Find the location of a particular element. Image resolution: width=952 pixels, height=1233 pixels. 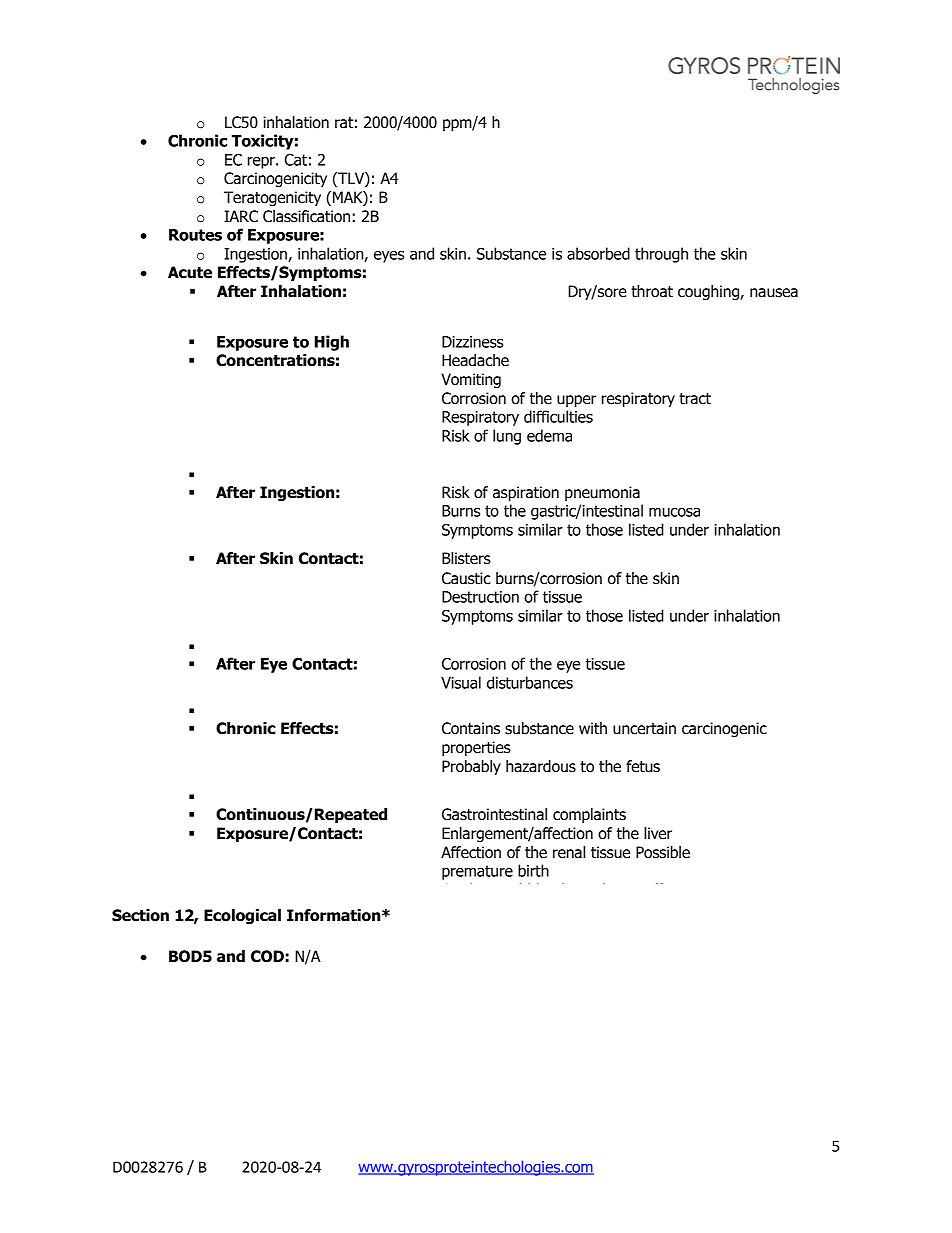

mucosa is located at coordinates (674, 512).
